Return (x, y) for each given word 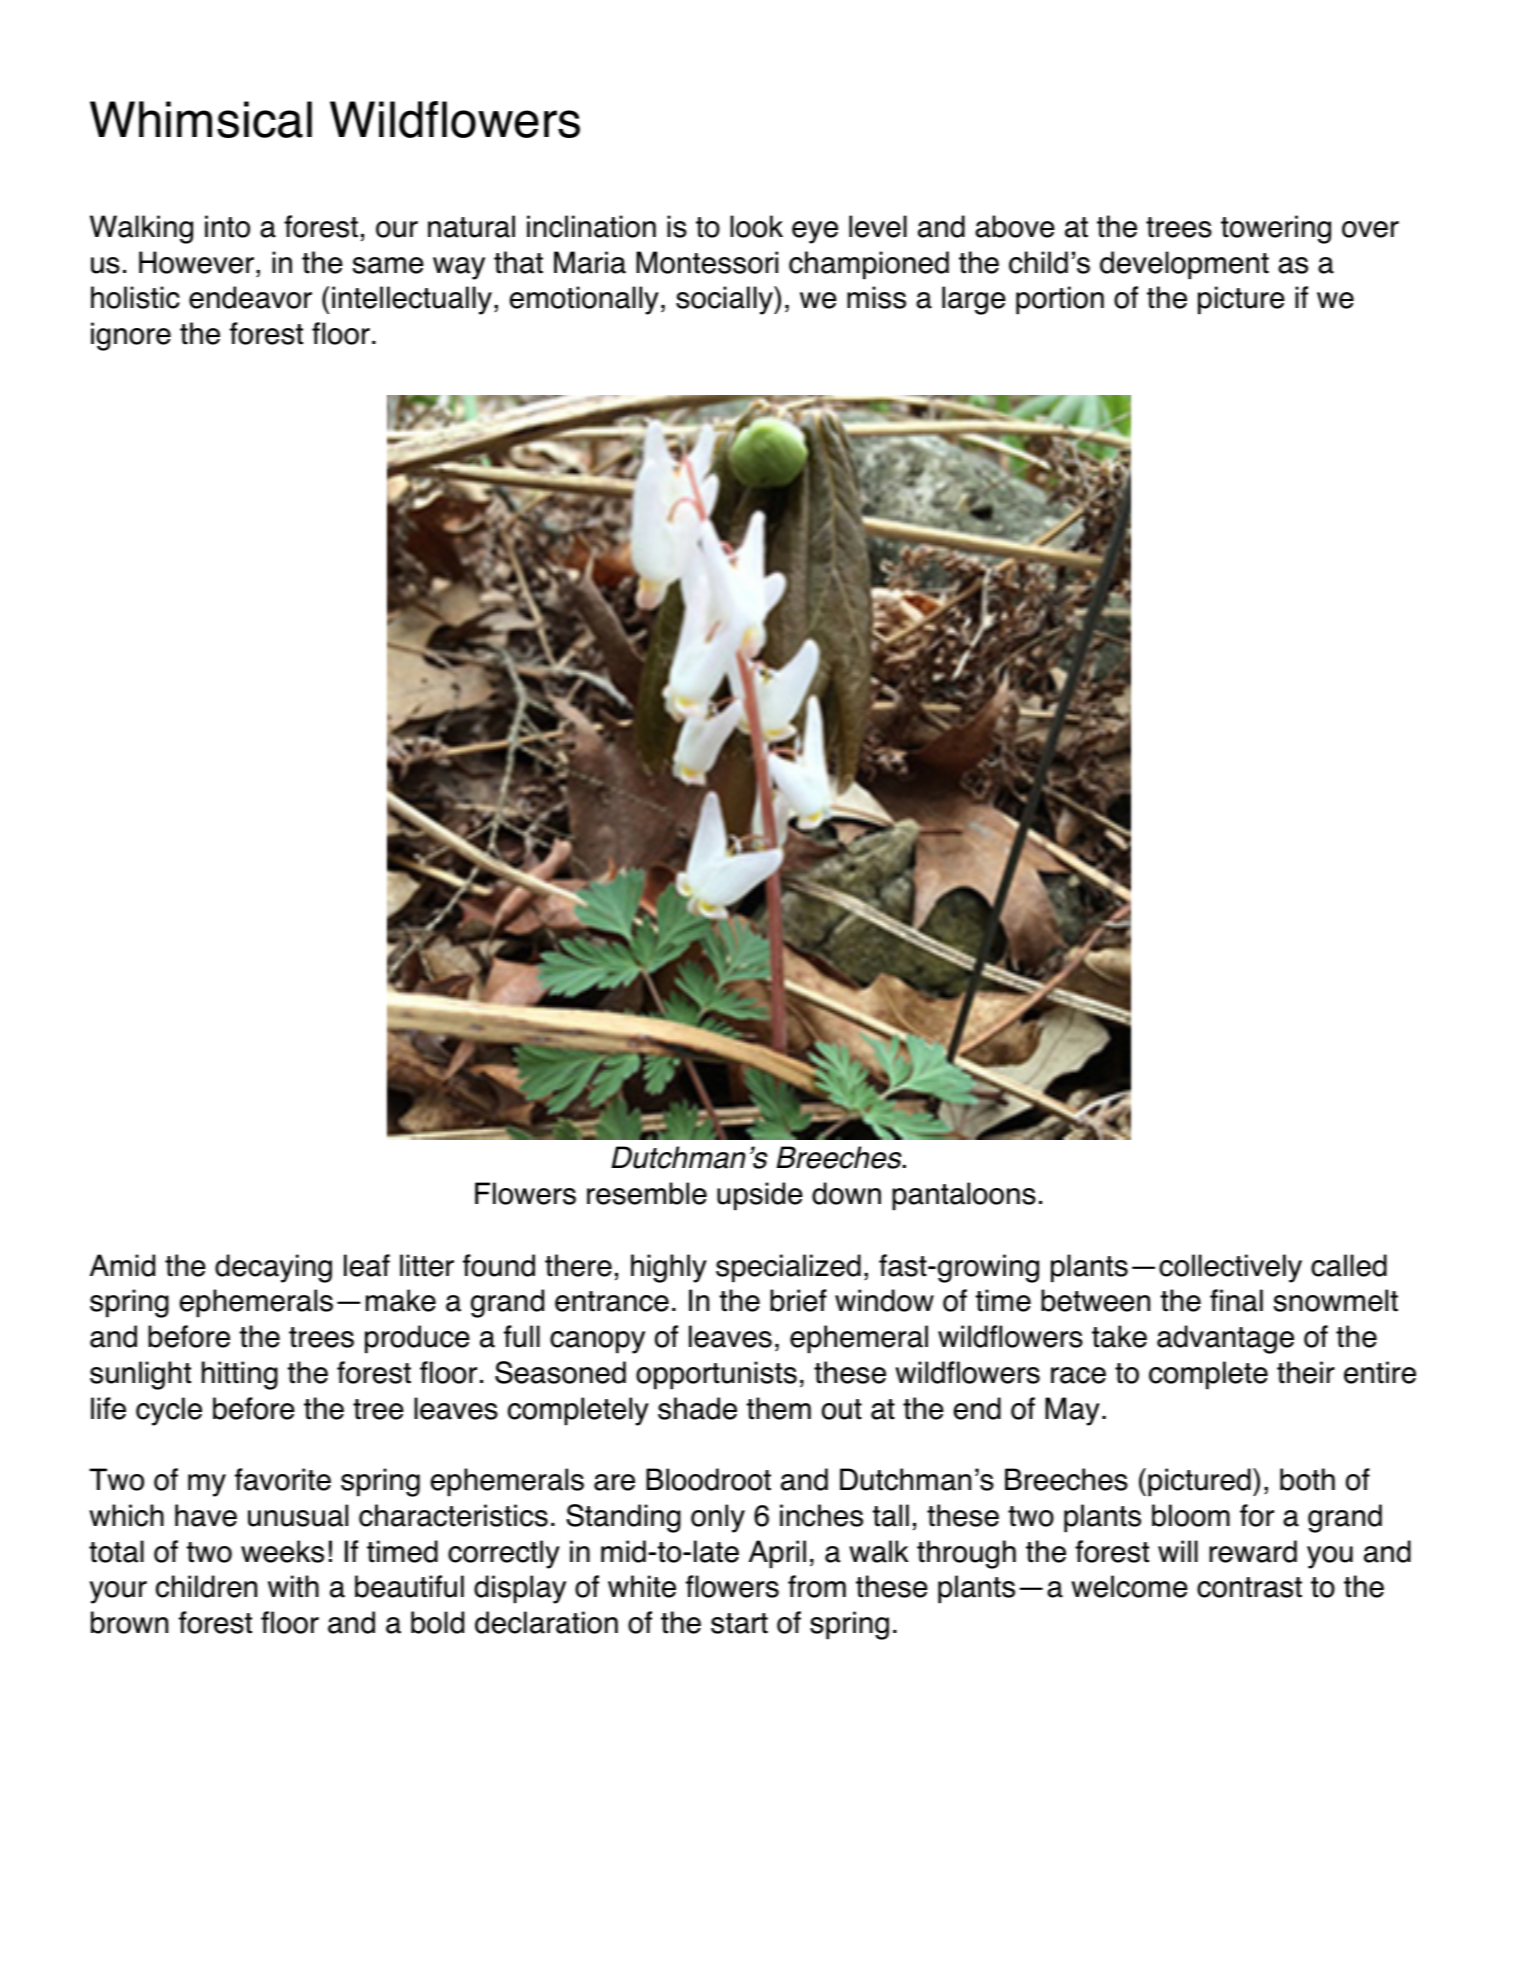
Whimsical (201, 119)
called (1349, 1265)
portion (1060, 300)
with (293, 1586)
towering (1276, 229)
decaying (273, 1268)
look (756, 226)
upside (760, 1196)
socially (725, 300)
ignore (131, 336)
